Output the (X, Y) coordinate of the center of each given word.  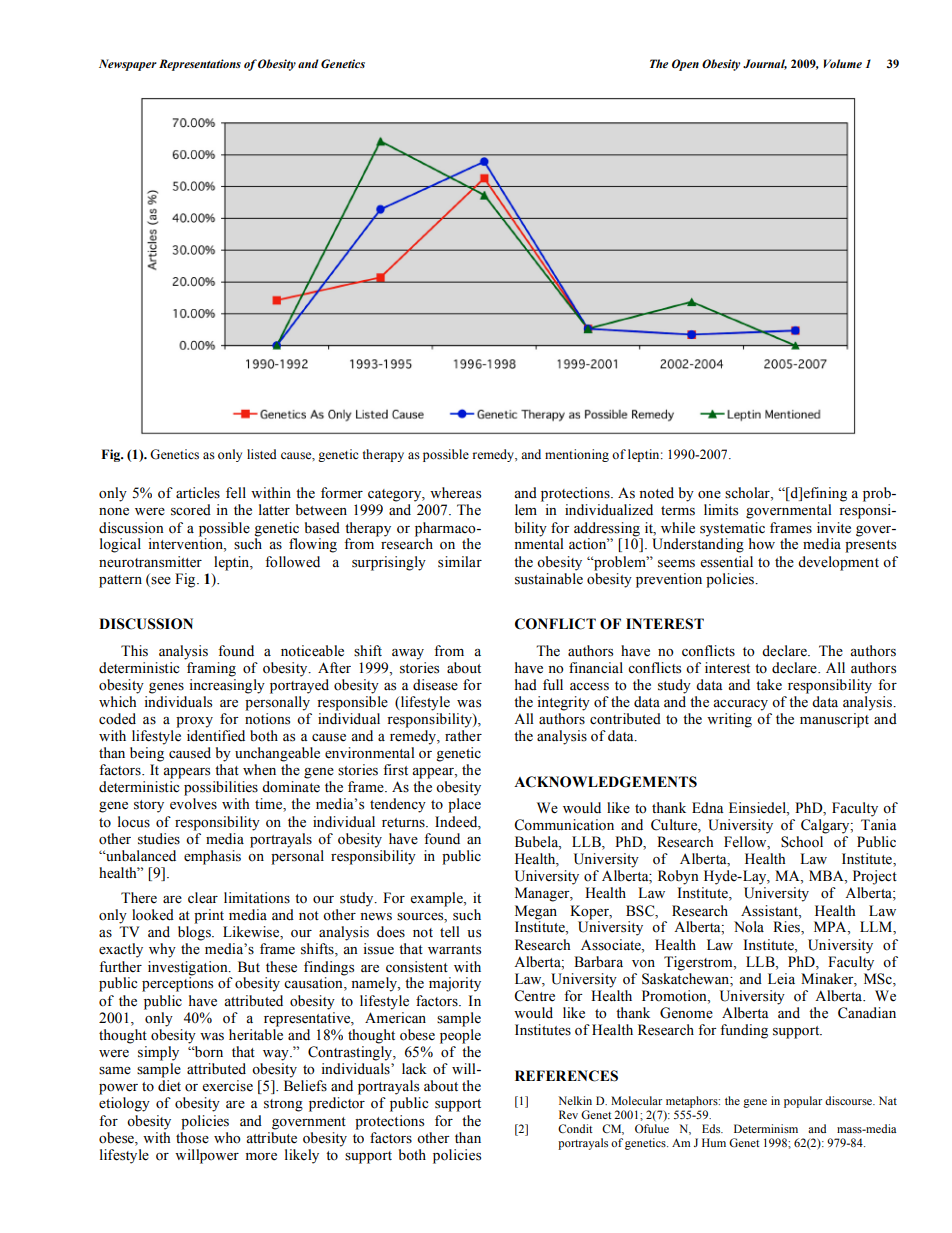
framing (211, 669)
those (192, 1138)
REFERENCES (566, 1076)
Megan (536, 912)
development (838, 563)
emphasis (212, 857)
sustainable (549, 579)
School (802, 842)
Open (685, 65)
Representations (200, 65)
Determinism (766, 1128)
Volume (843, 63)
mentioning (577, 455)
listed (262, 454)
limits (721, 510)
